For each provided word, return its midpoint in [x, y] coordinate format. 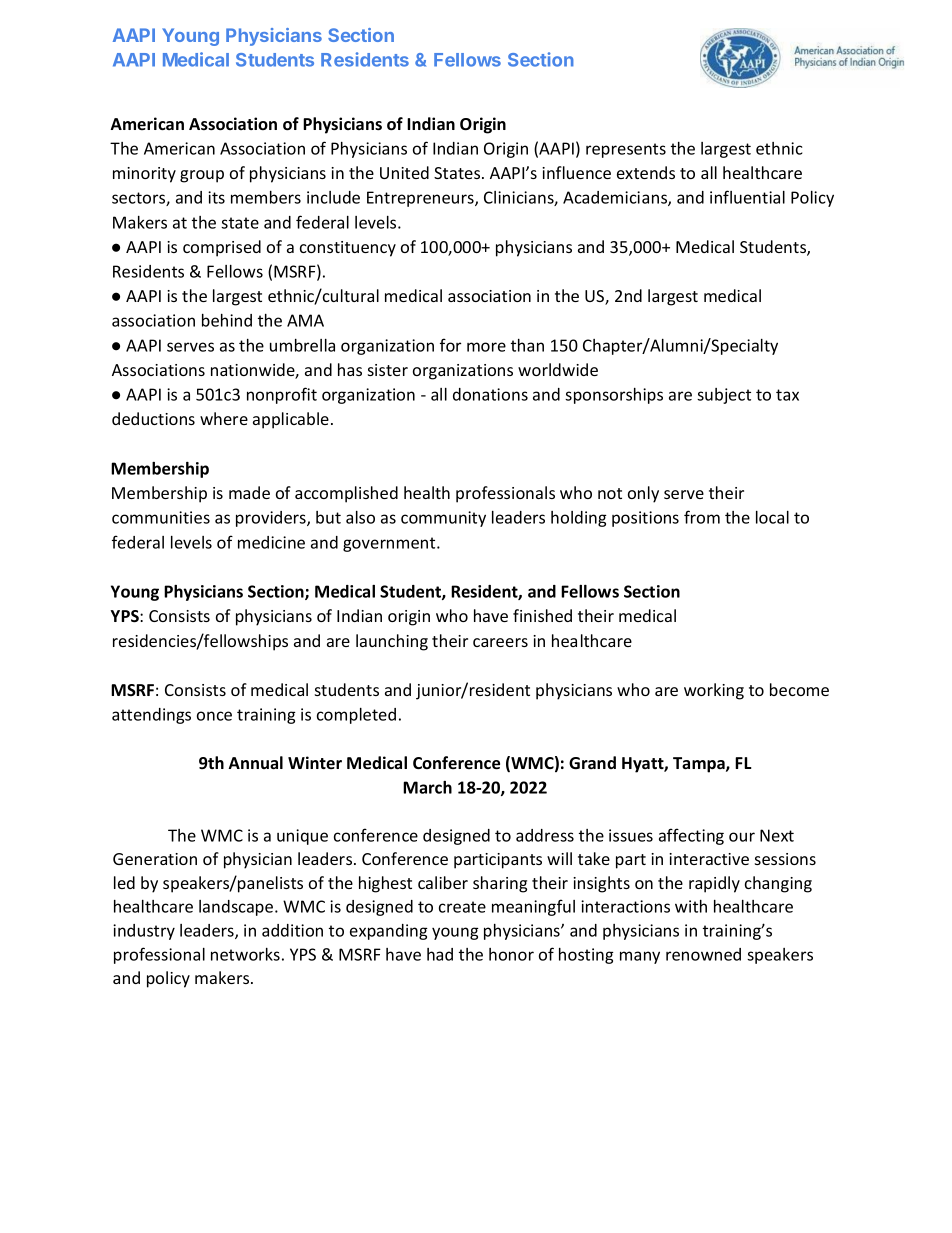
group [202, 176]
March [427, 787]
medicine [271, 542]
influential [747, 197]
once [214, 716]
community [443, 519]
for [450, 345]
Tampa [700, 765]
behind [227, 320]
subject [724, 396]
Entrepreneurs [421, 199]
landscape [237, 908]
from [702, 517]
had [440, 954]
